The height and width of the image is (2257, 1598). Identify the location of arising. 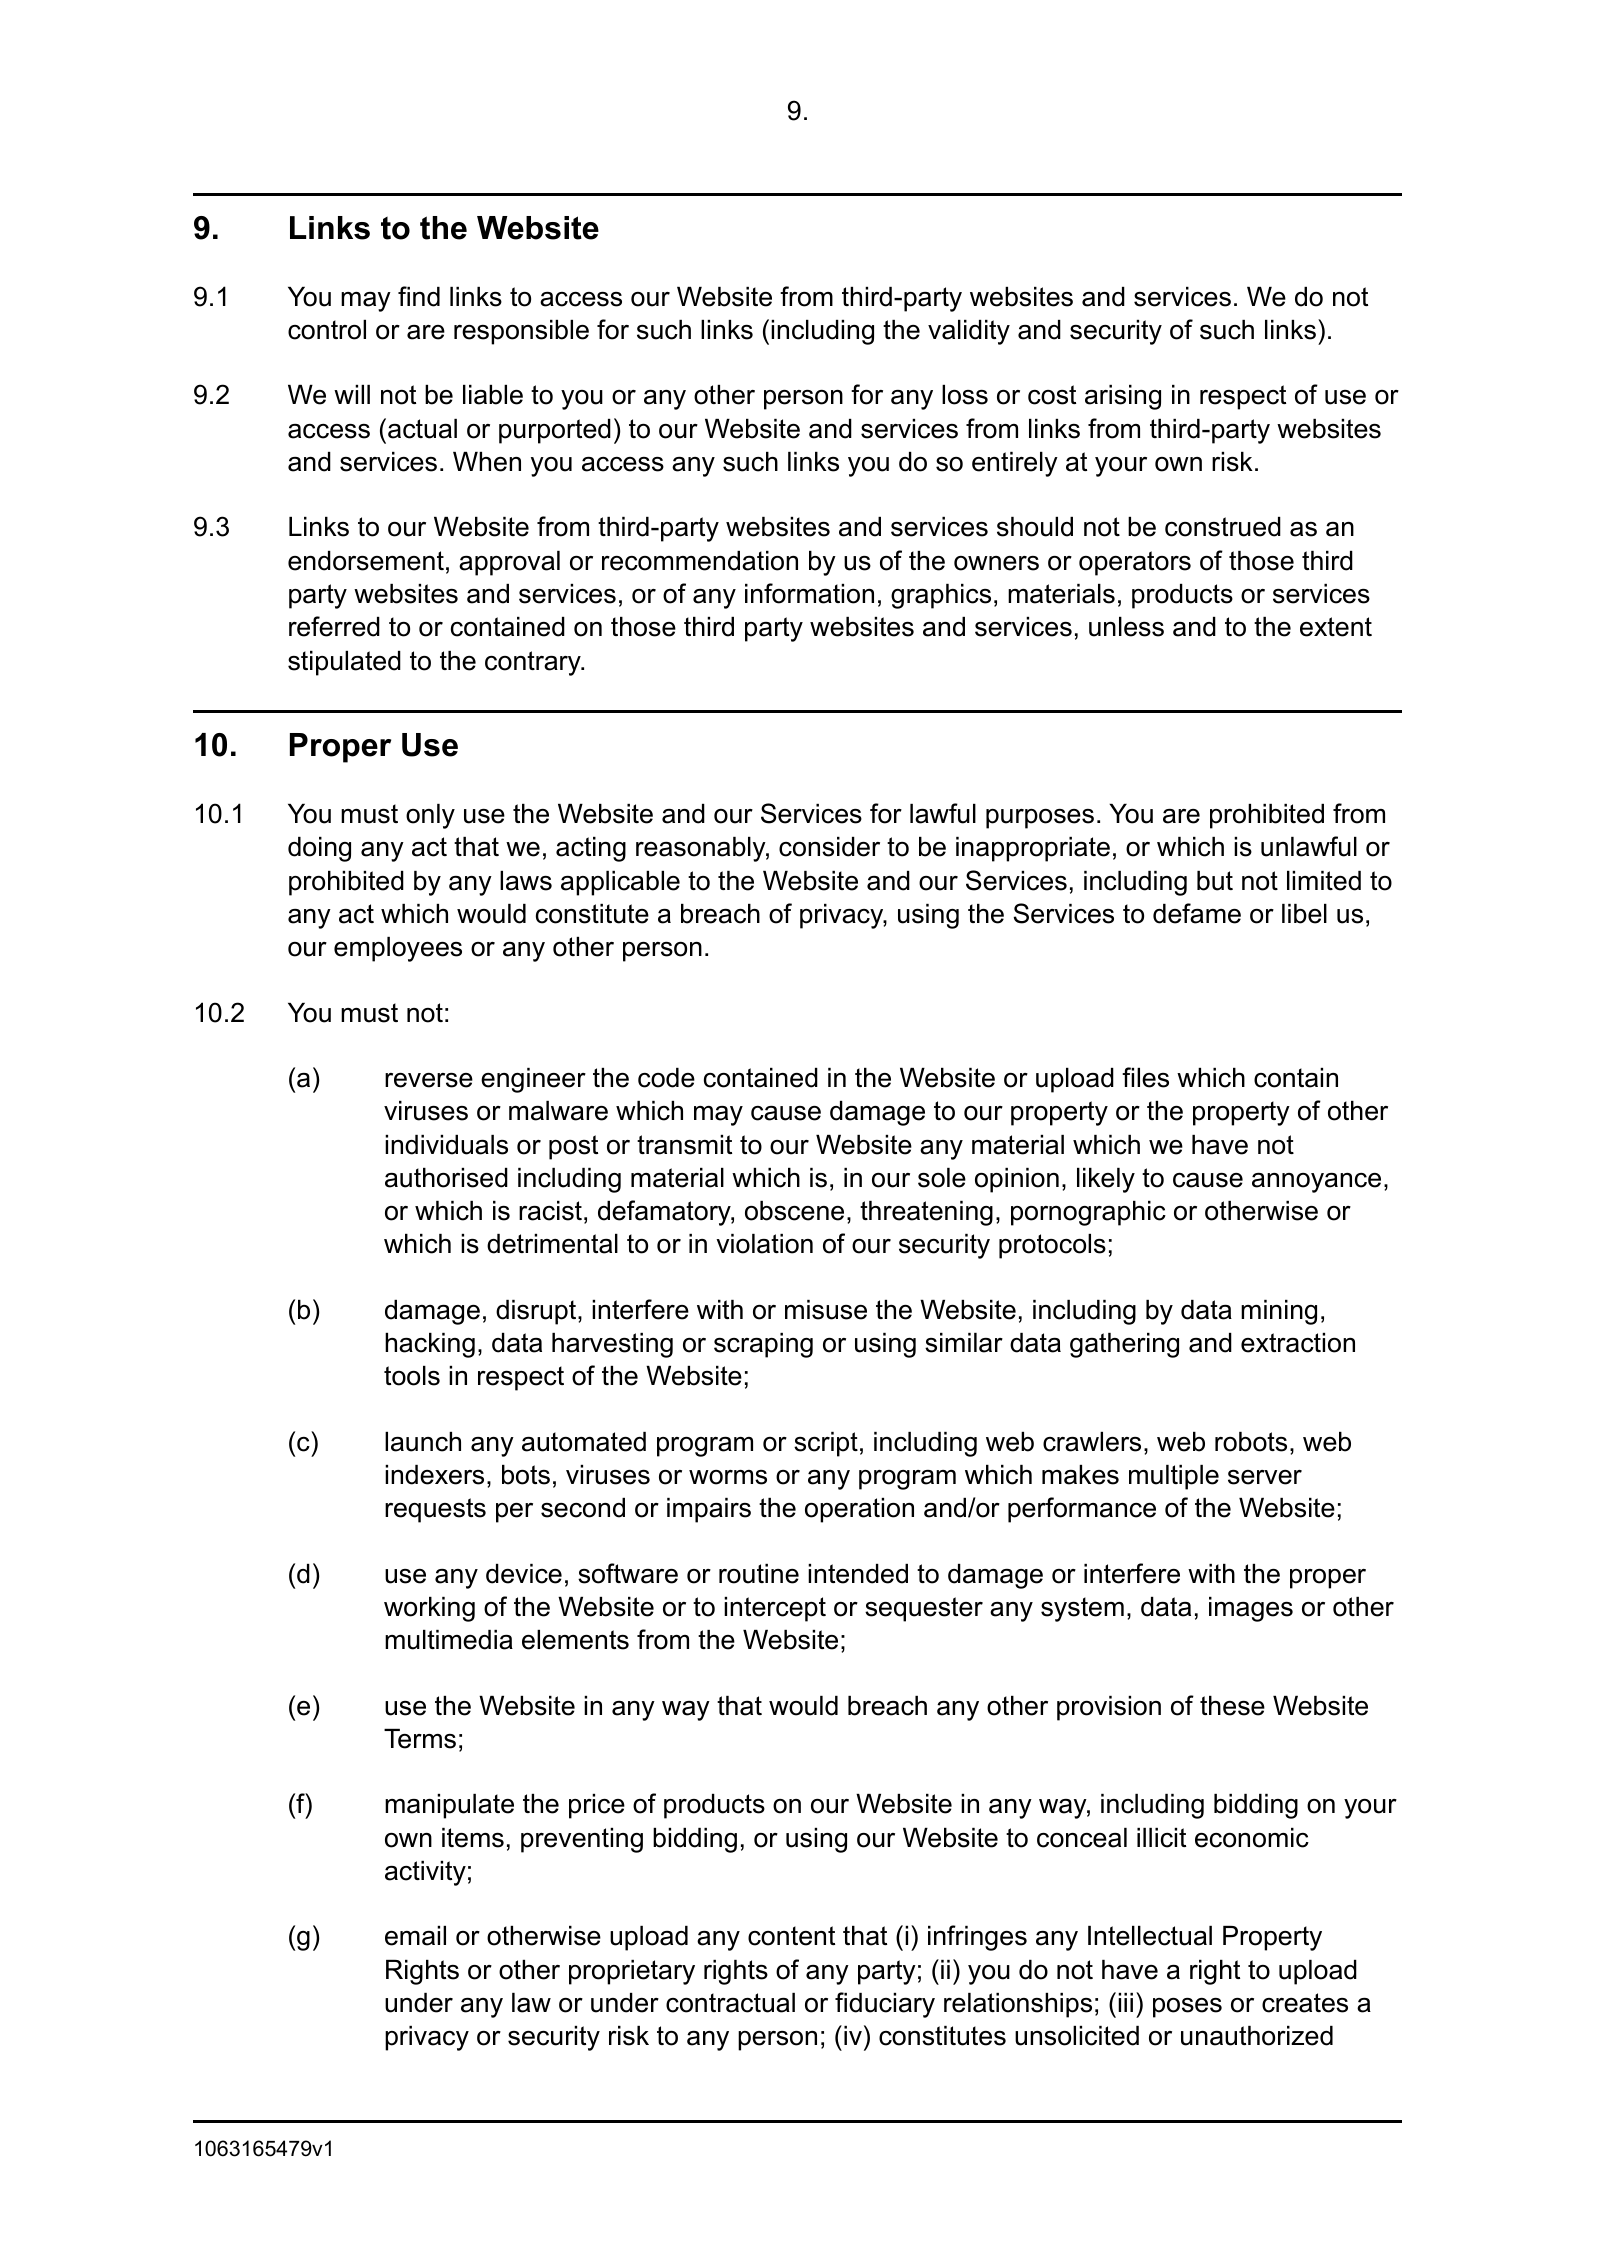
(1123, 397).
